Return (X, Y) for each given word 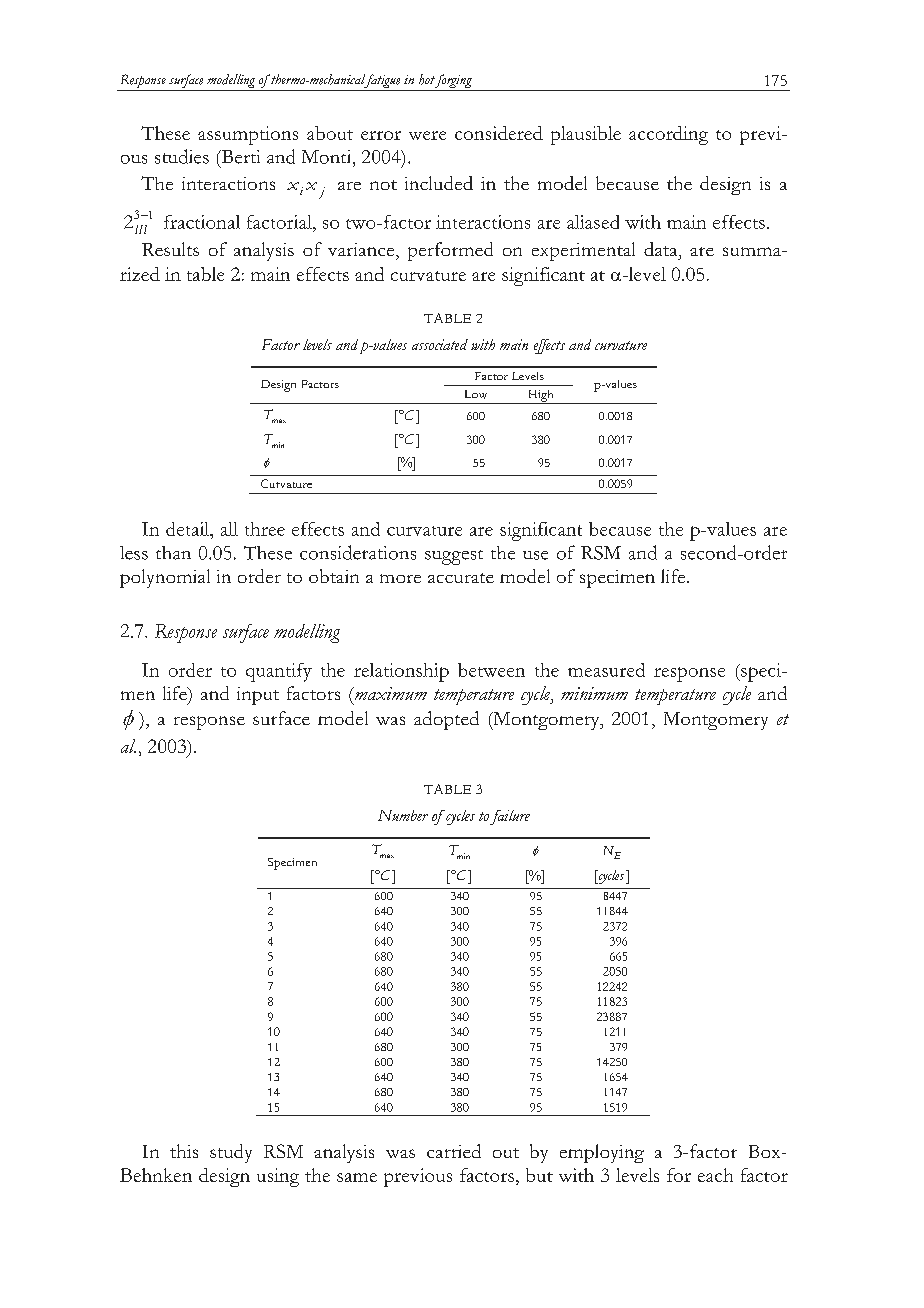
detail (189, 529)
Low (476, 394)
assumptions (248, 135)
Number (403, 815)
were (427, 135)
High (540, 397)
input (258, 696)
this (184, 1151)
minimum (594, 693)
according (668, 135)
